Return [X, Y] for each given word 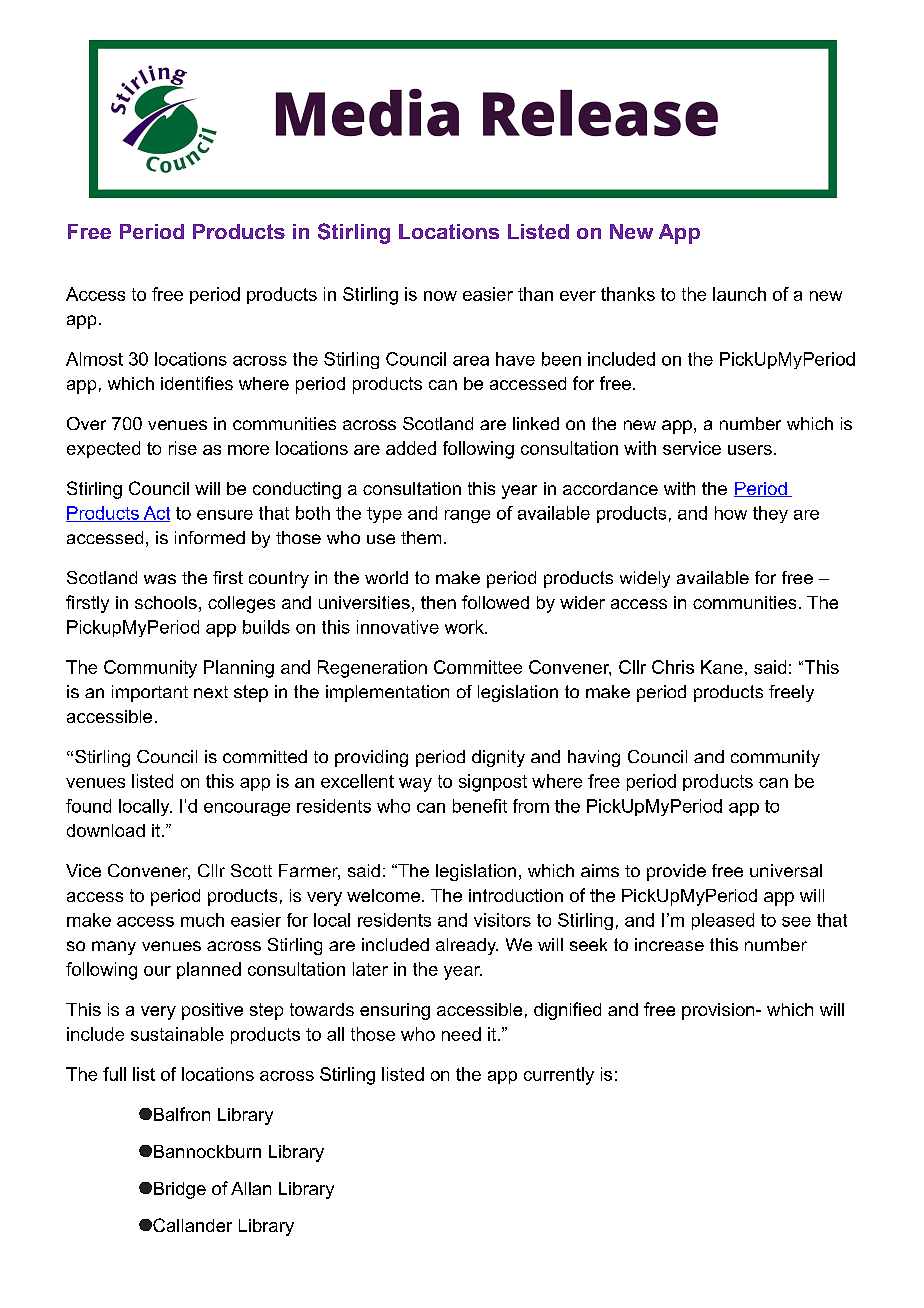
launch [739, 294]
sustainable [177, 1034]
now [440, 296]
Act [155, 514]
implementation [387, 693]
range [467, 516]
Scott [251, 870]
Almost [94, 359]
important [150, 693]
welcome [383, 895]
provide [676, 872]
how [731, 513]
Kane [722, 667]
